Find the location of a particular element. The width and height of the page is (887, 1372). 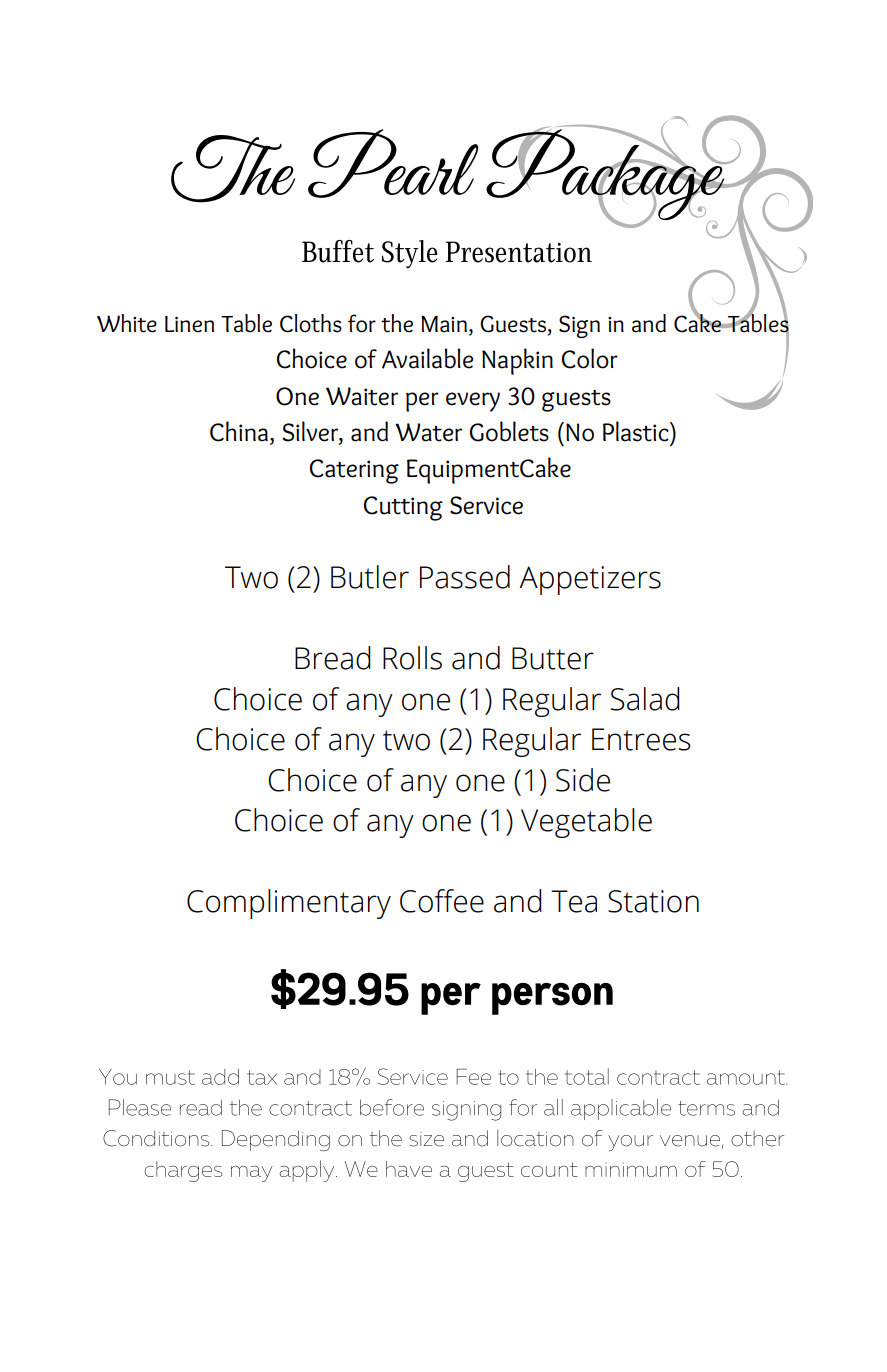

Available is located at coordinates (427, 358).
